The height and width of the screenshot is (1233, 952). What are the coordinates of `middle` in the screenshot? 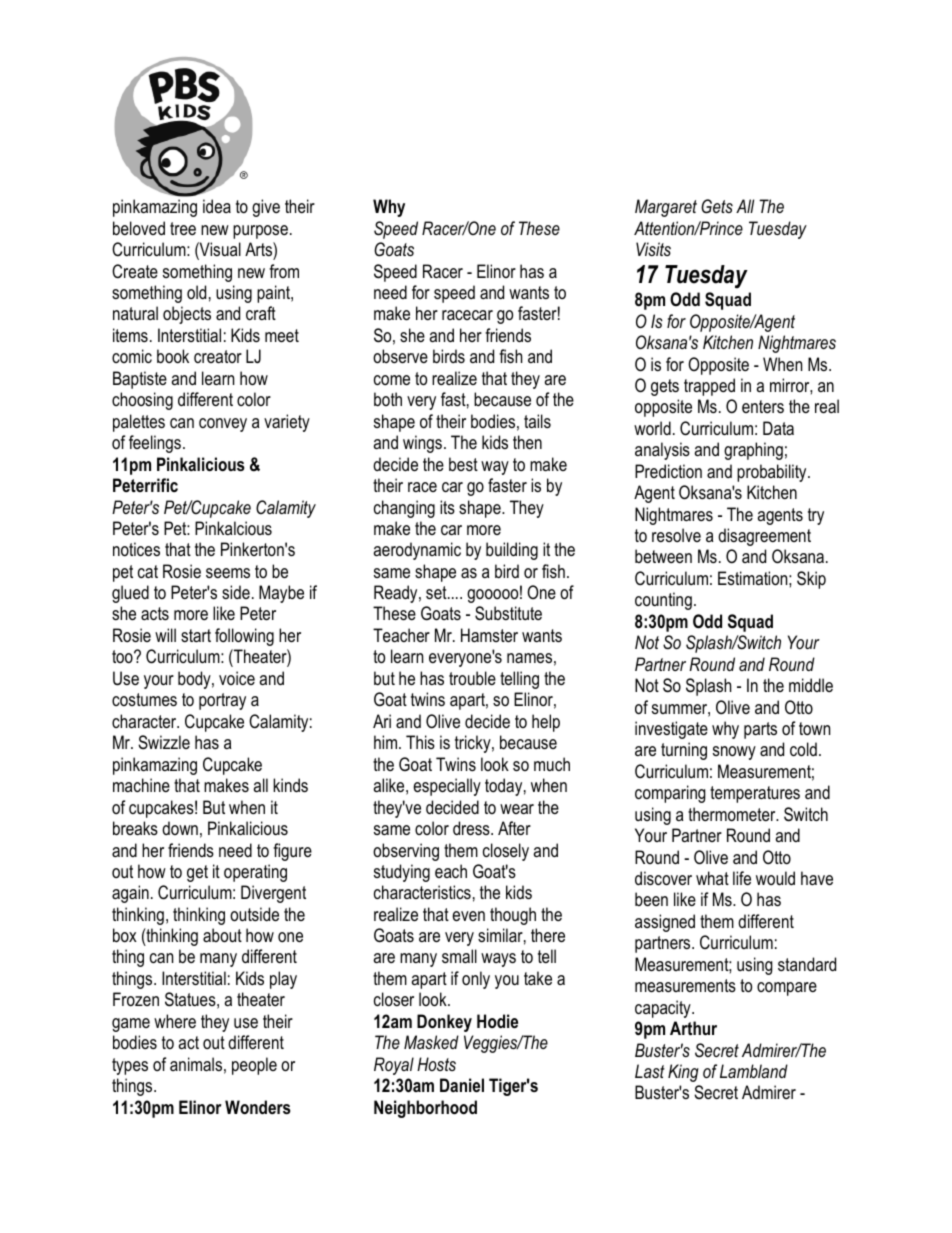 It's located at (811, 685).
